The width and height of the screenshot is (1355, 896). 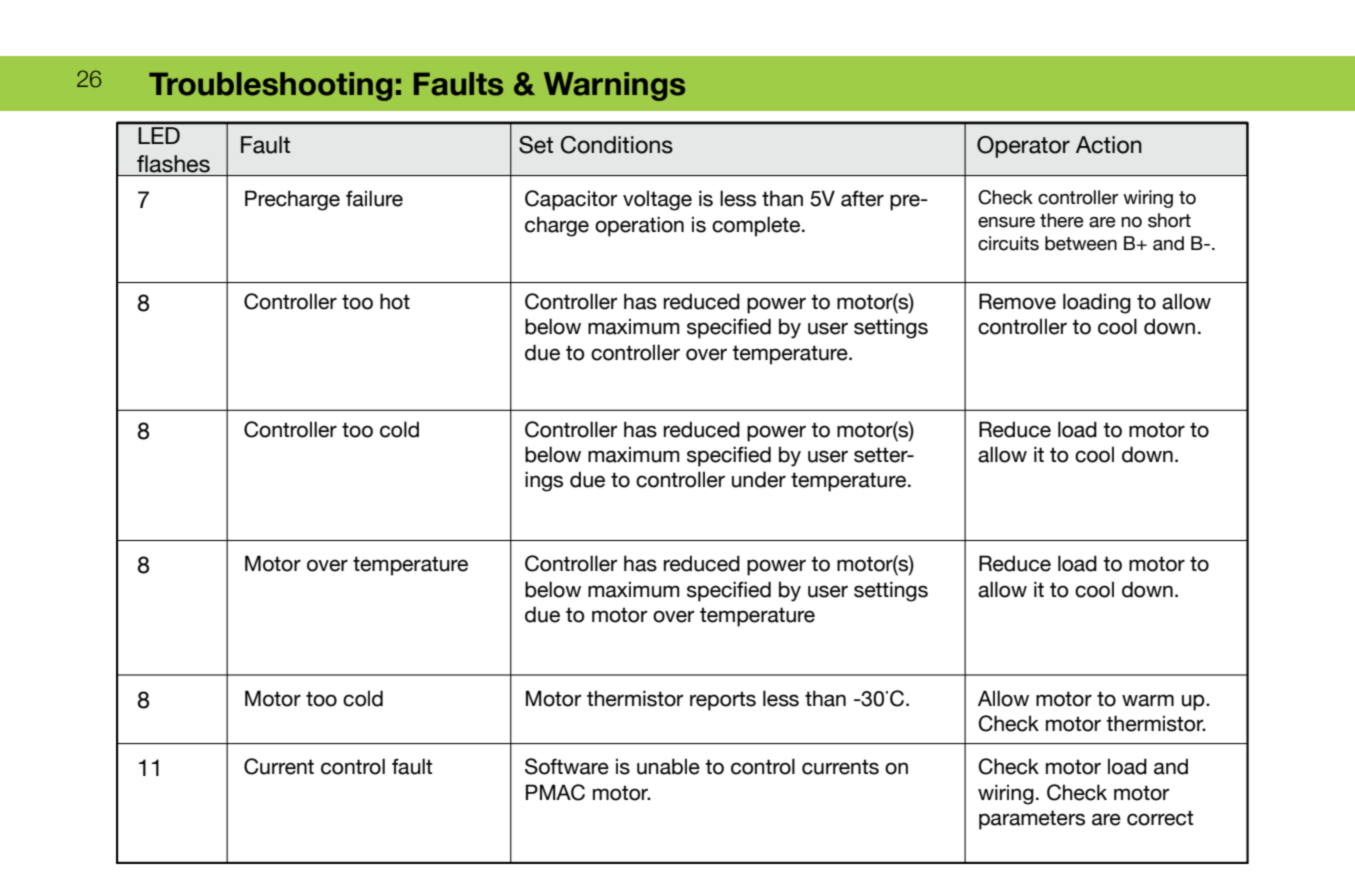 I want to click on Remove, so click(x=1017, y=301).
